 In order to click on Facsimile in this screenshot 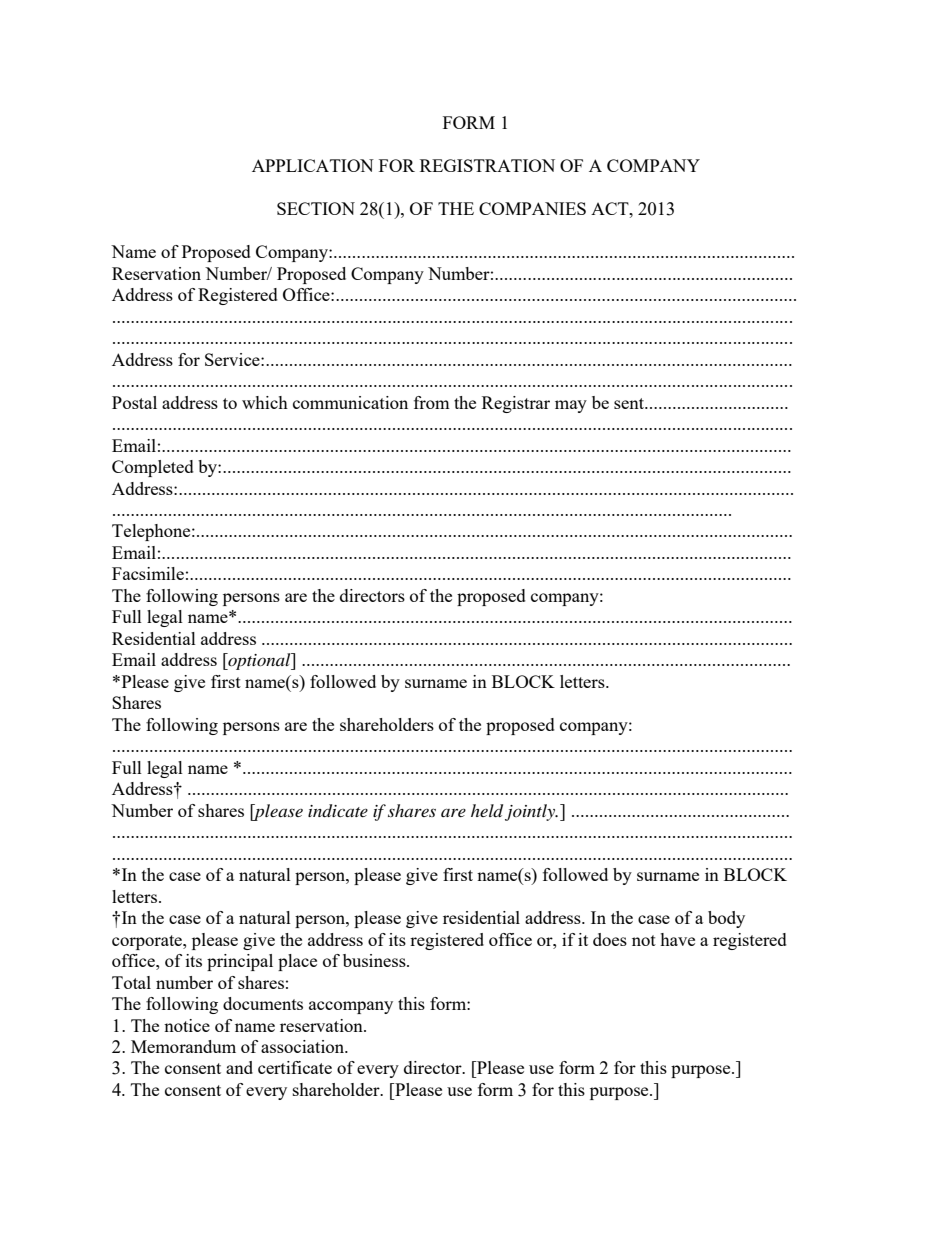, I will do `click(148, 573)`.
